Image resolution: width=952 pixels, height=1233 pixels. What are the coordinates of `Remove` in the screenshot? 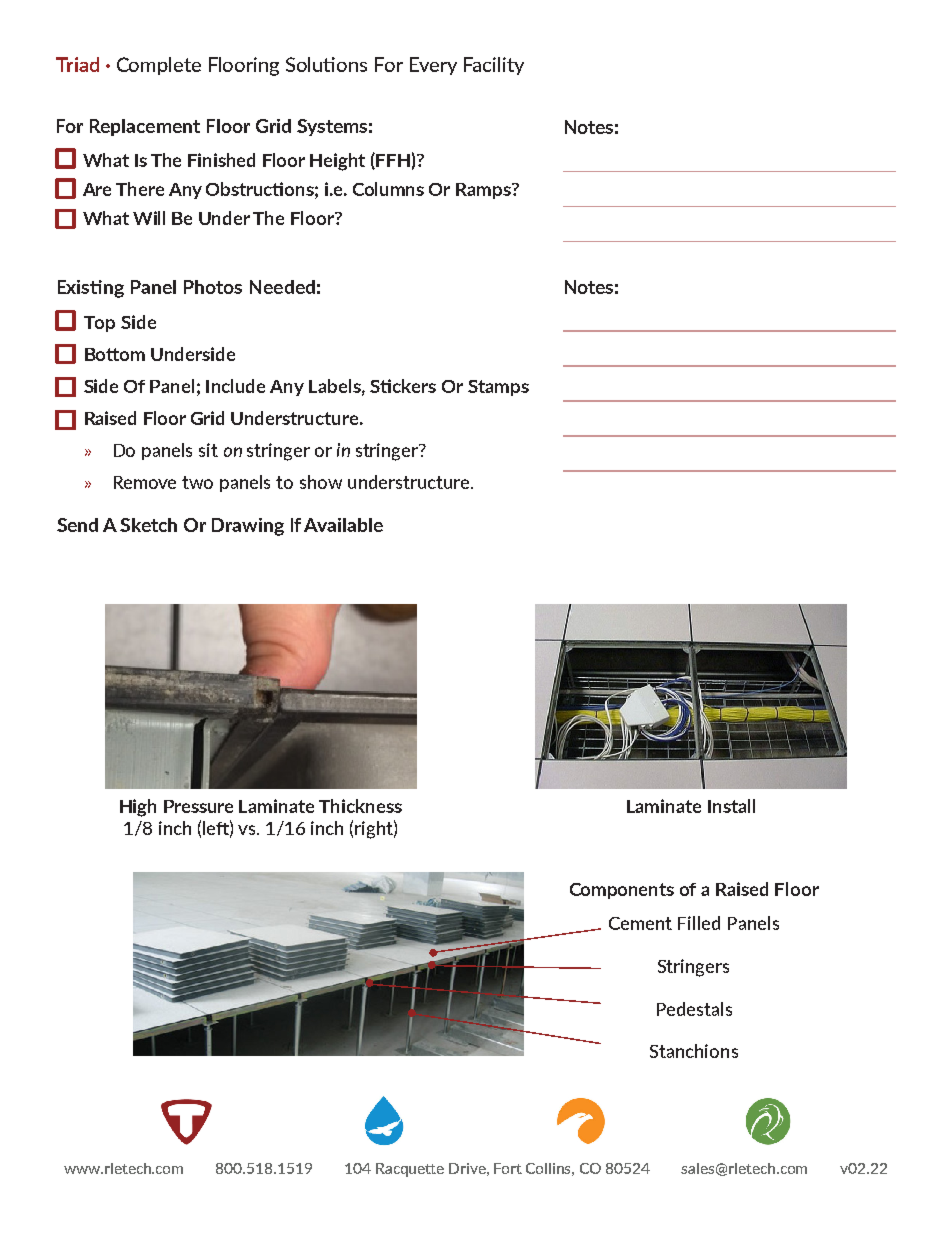 It's located at (145, 482).
